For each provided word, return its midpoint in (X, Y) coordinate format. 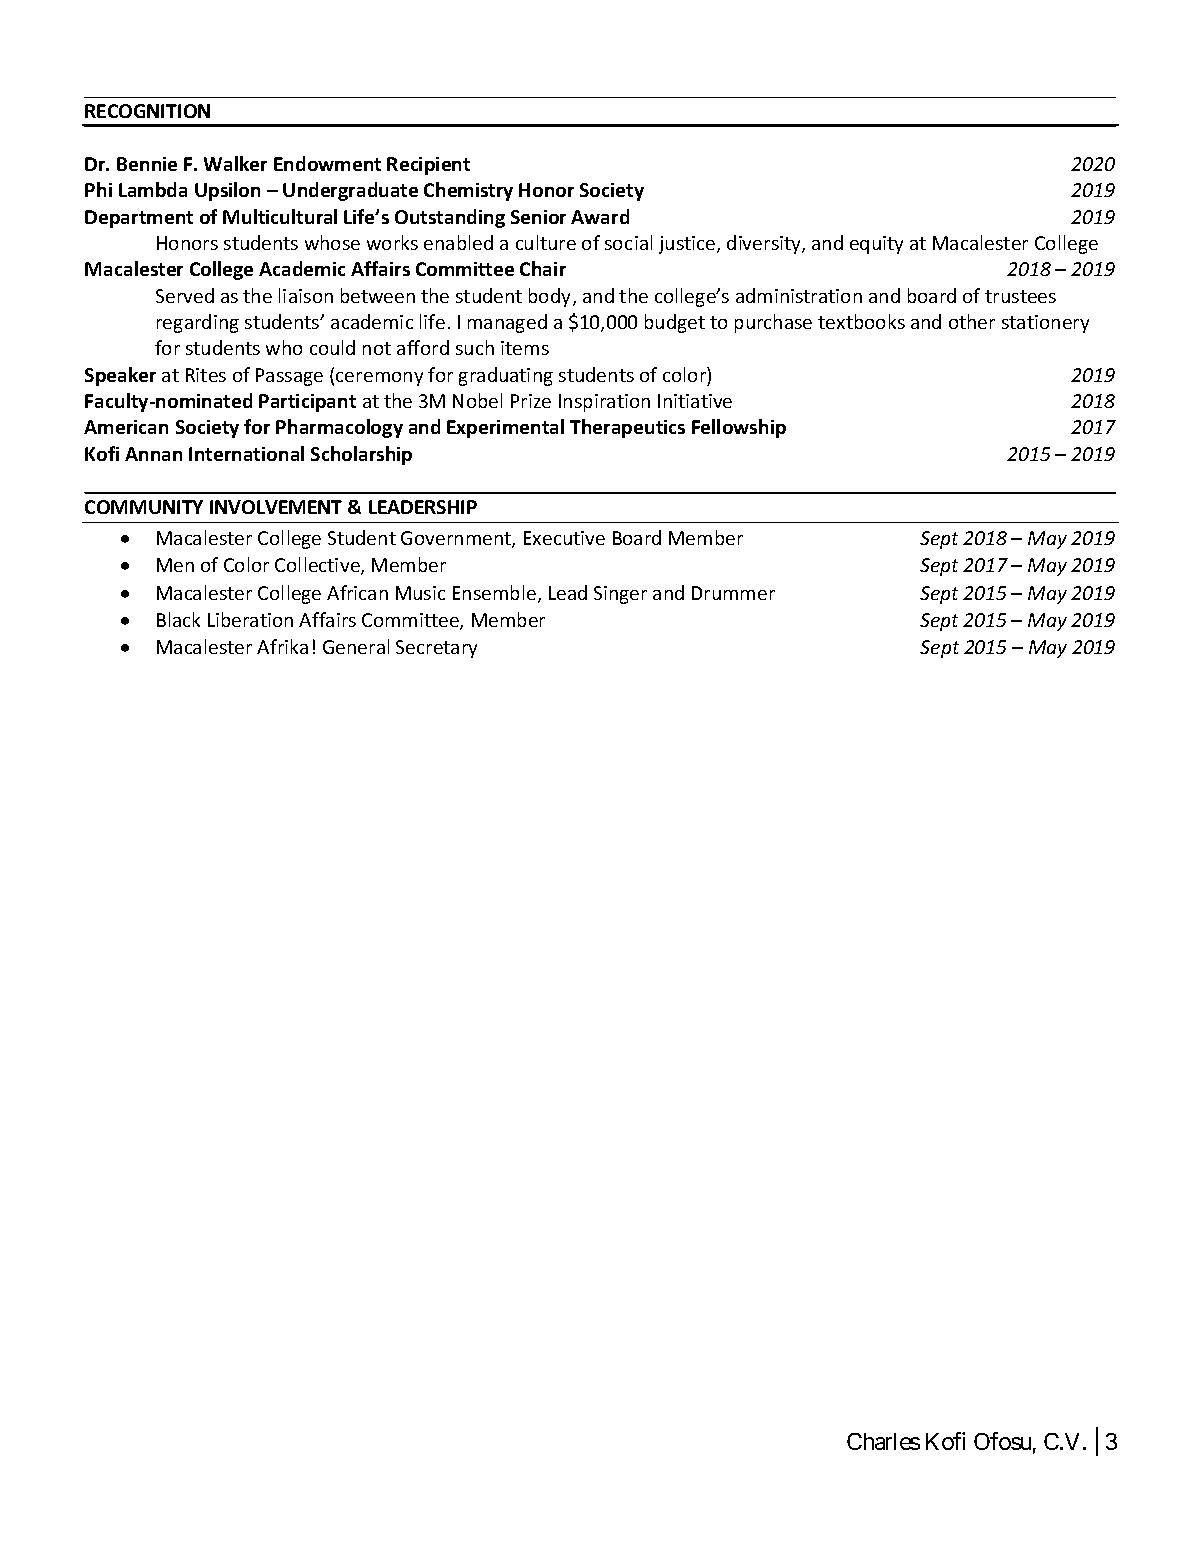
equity (876, 245)
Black (178, 619)
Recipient (428, 166)
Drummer (733, 593)
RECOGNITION (147, 111)
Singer (620, 595)
